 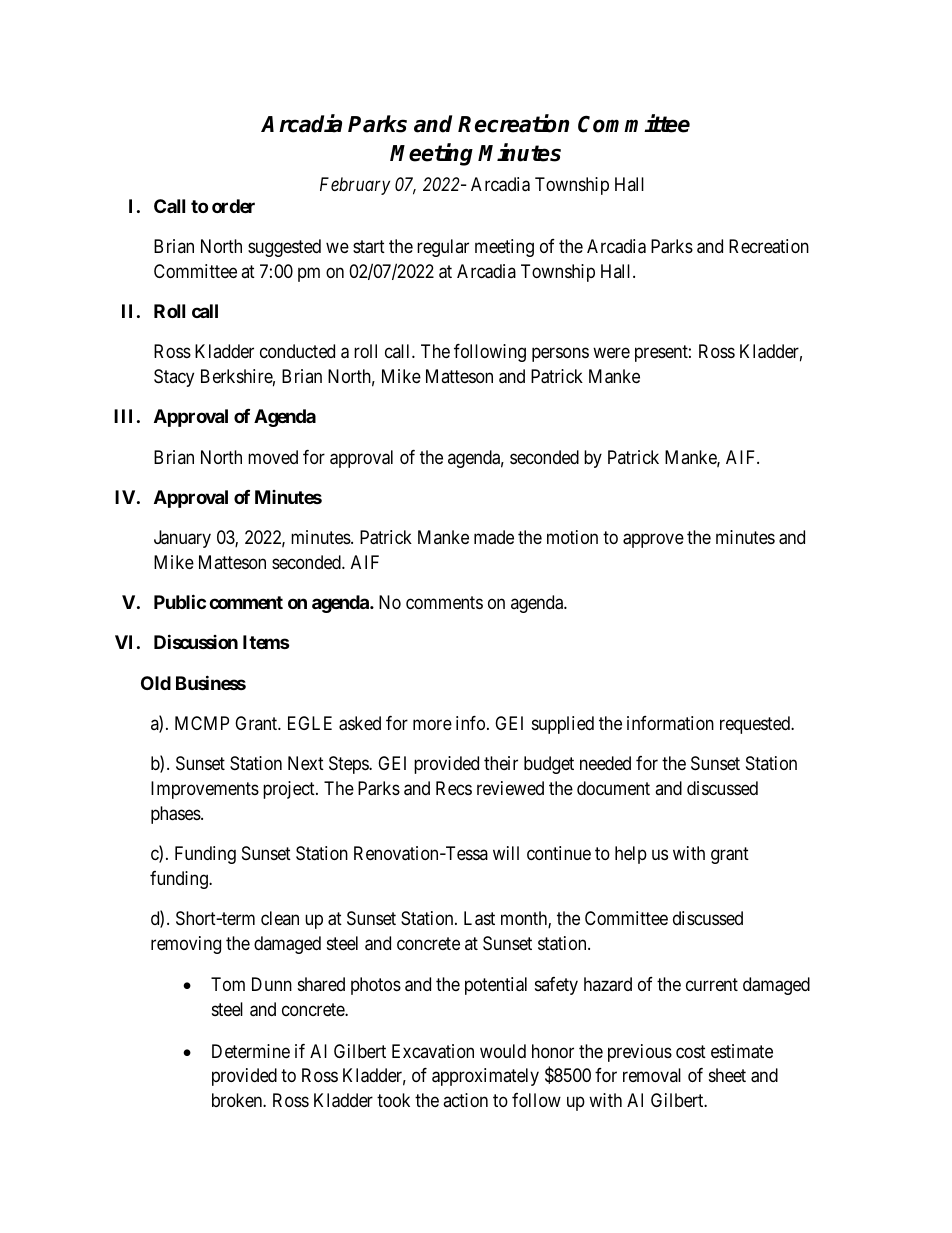 What do you see at coordinates (611, 353) in the page?
I see `were` at bounding box center [611, 353].
